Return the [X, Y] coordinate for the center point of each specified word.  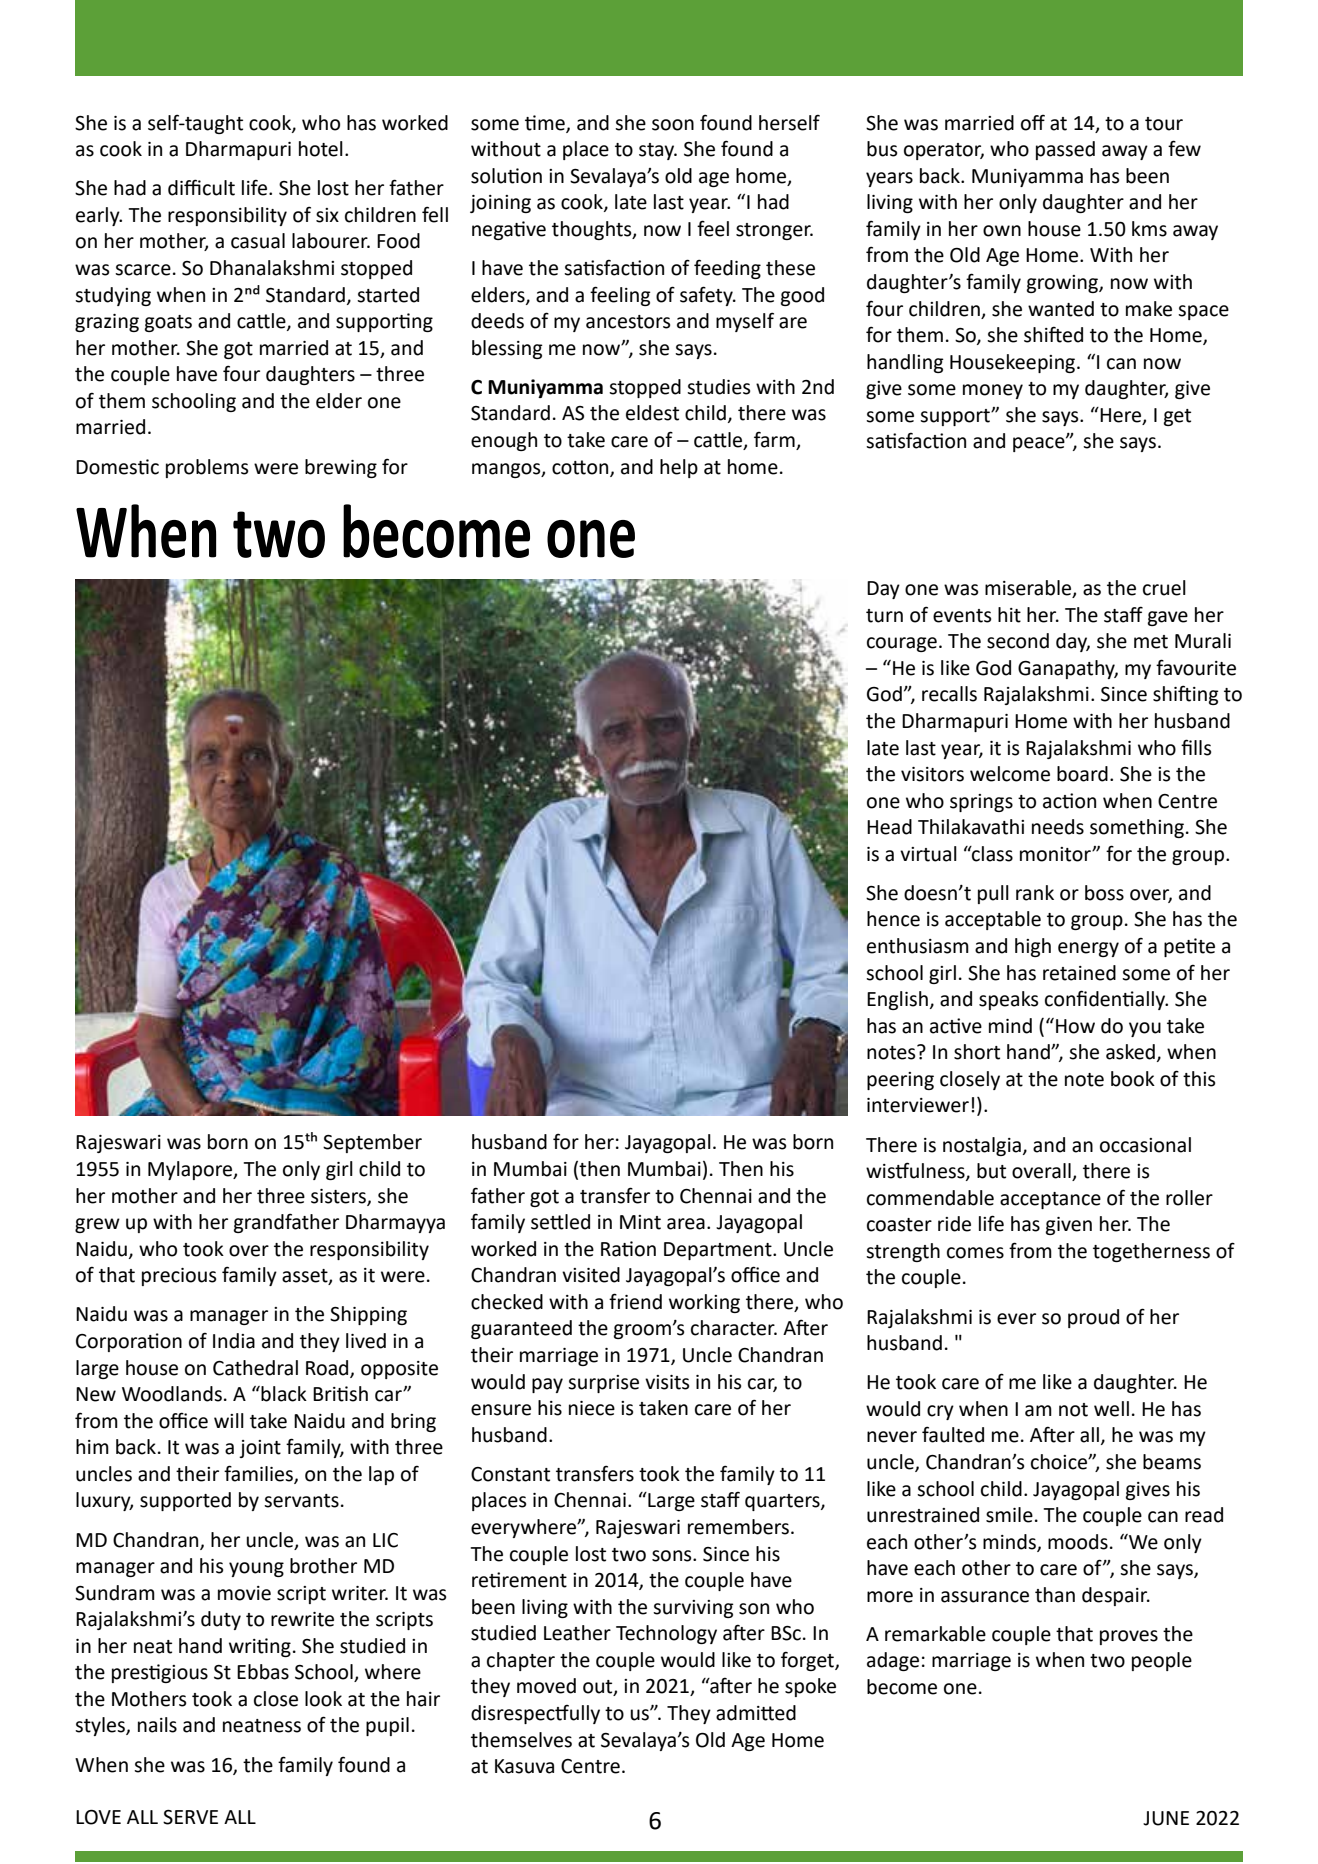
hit [1009, 615]
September [372, 1143]
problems [207, 468]
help [679, 468]
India [234, 1341]
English [897, 1000]
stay [657, 151]
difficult [201, 187]
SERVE [190, 1817]
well [1111, 1409]
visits [667, 1382]
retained [1079, 973]
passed [1065, 150]
